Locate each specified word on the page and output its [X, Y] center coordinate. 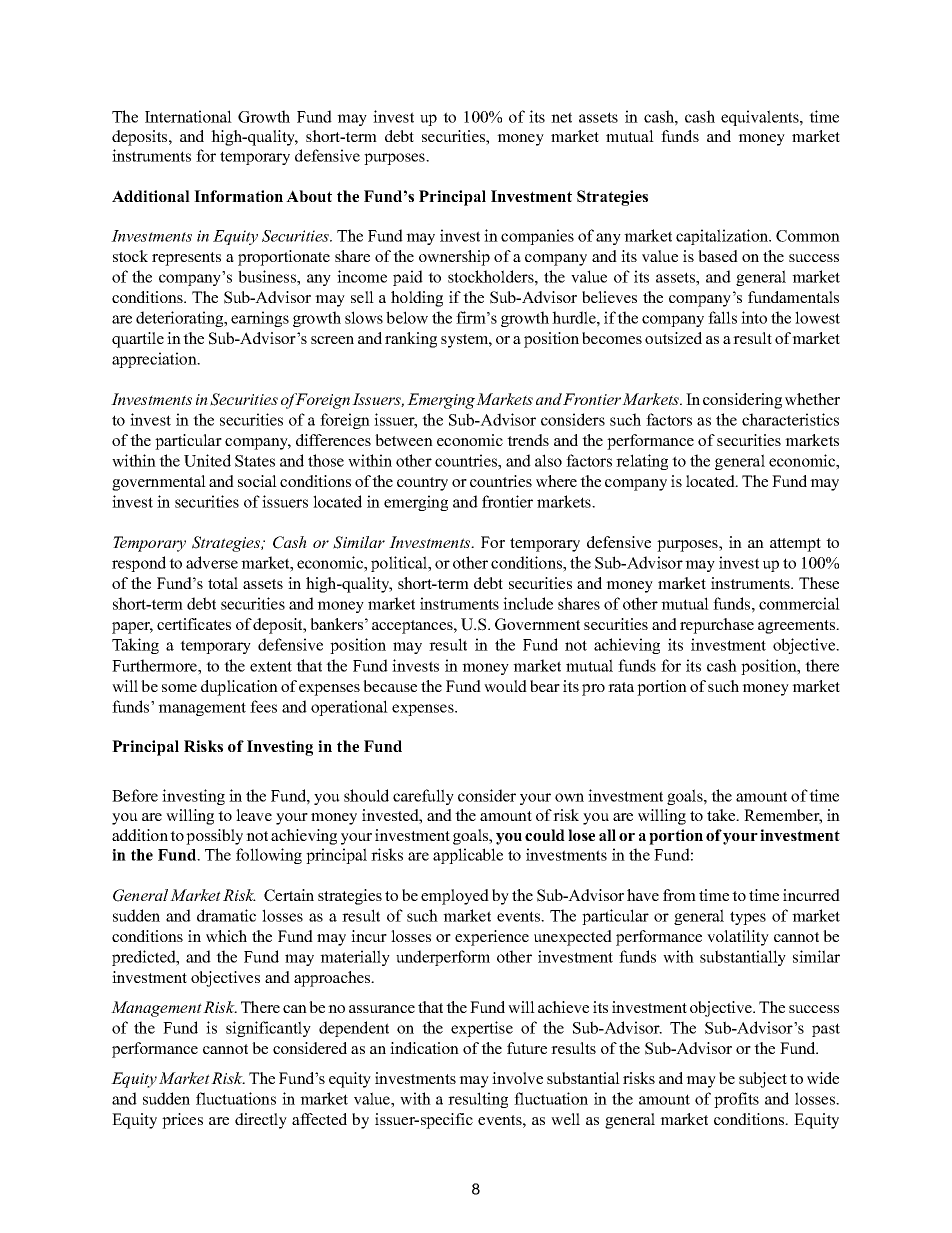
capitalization [723, 237]
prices [182, 1121]
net [561, 117]
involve [517, 1078]
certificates [194, 624]
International [188, 116]
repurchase [717, 626]
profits [736, 1100]
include [528, 603]
